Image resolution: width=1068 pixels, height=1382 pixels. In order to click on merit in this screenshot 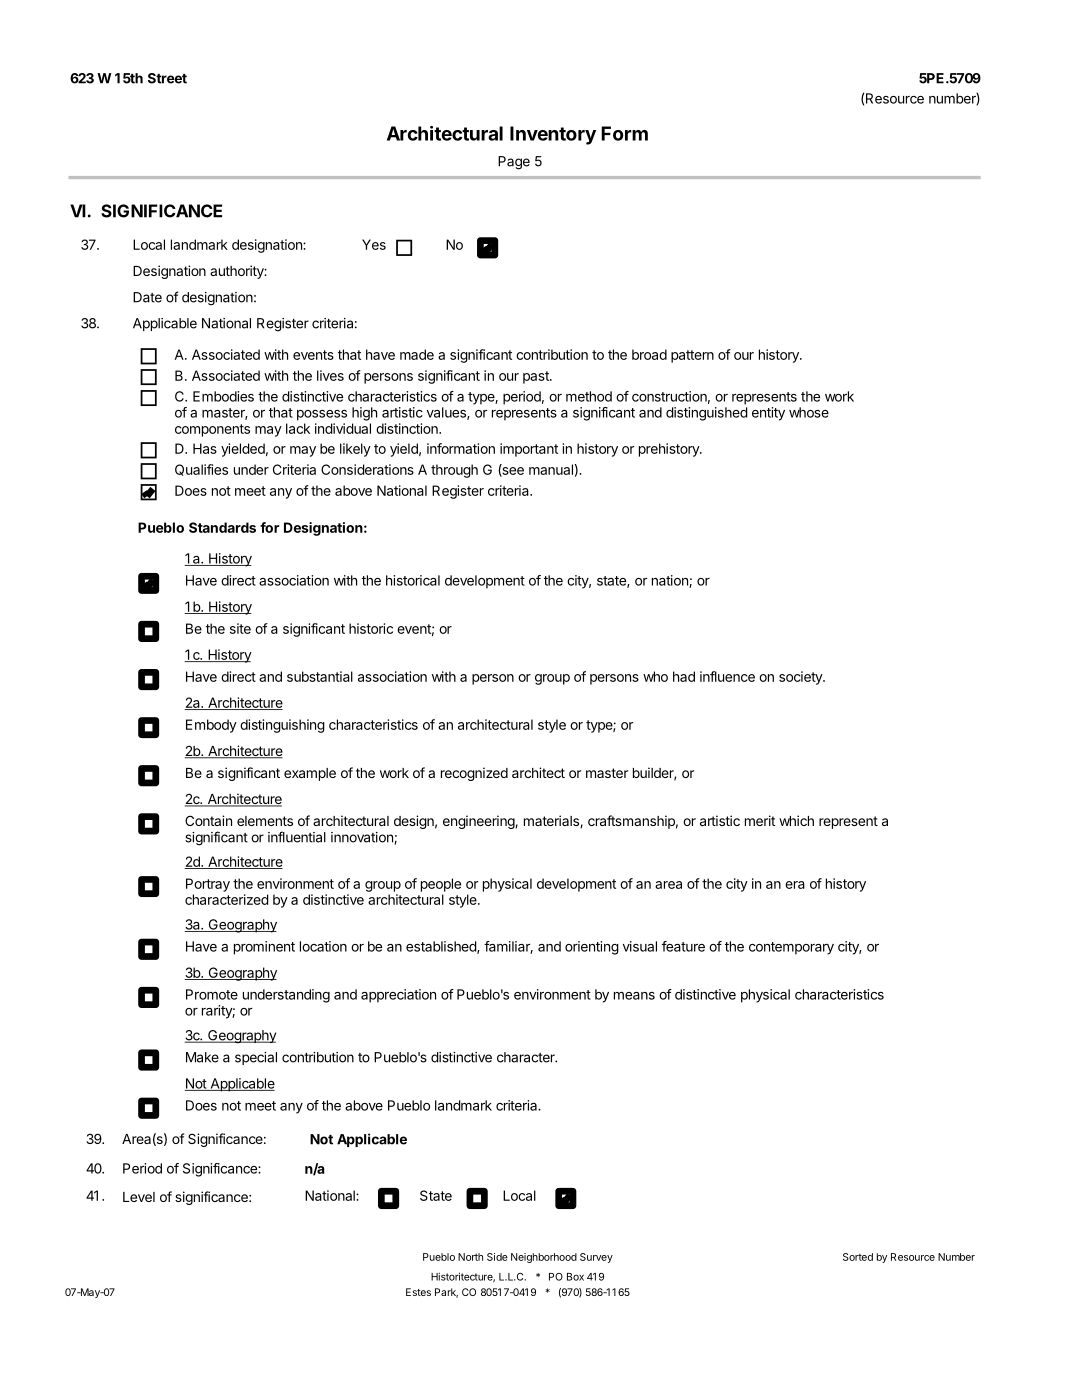, I will do `click(760, 820)`.
